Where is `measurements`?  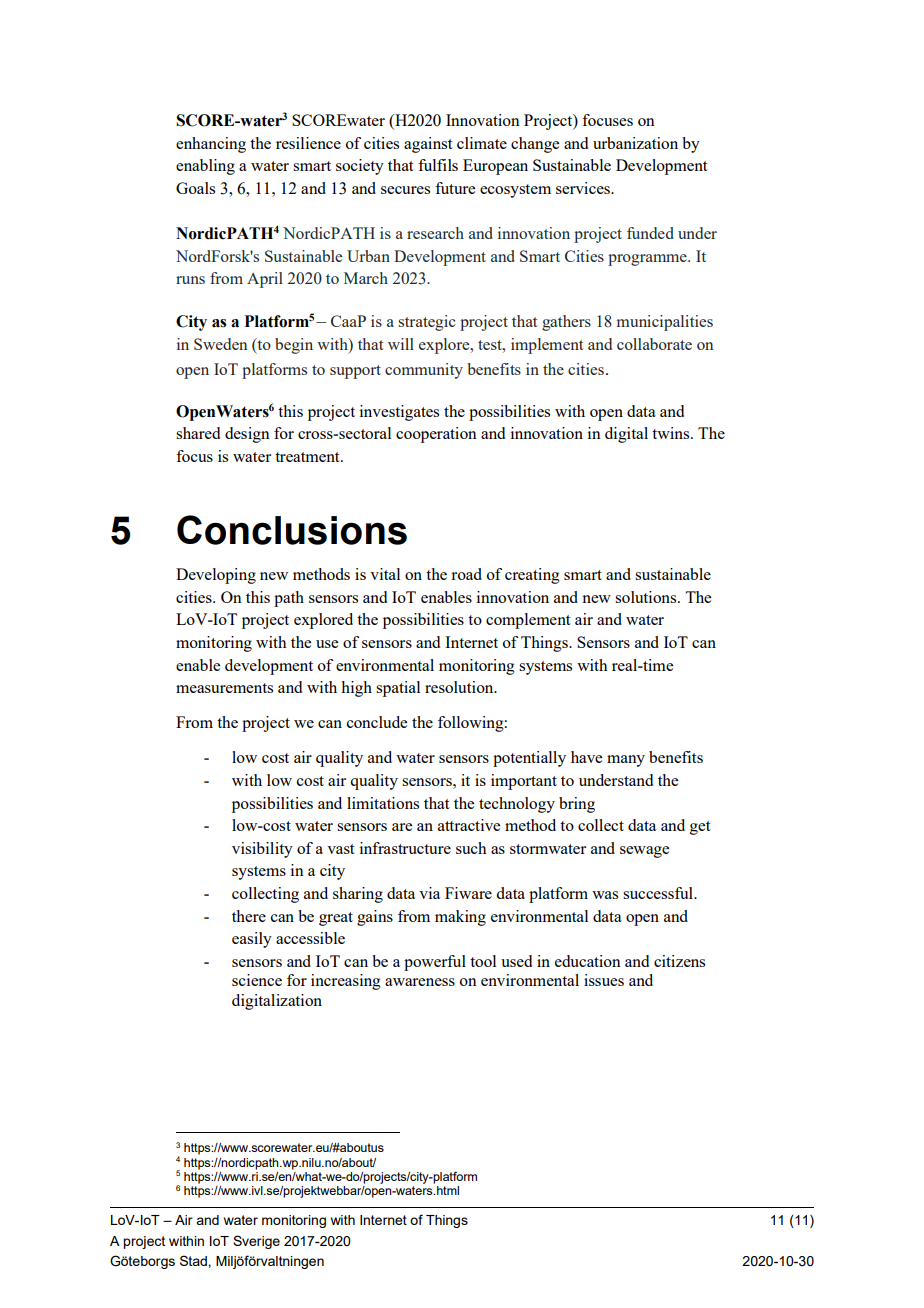 measurements is located at coordinates (224, 688).
